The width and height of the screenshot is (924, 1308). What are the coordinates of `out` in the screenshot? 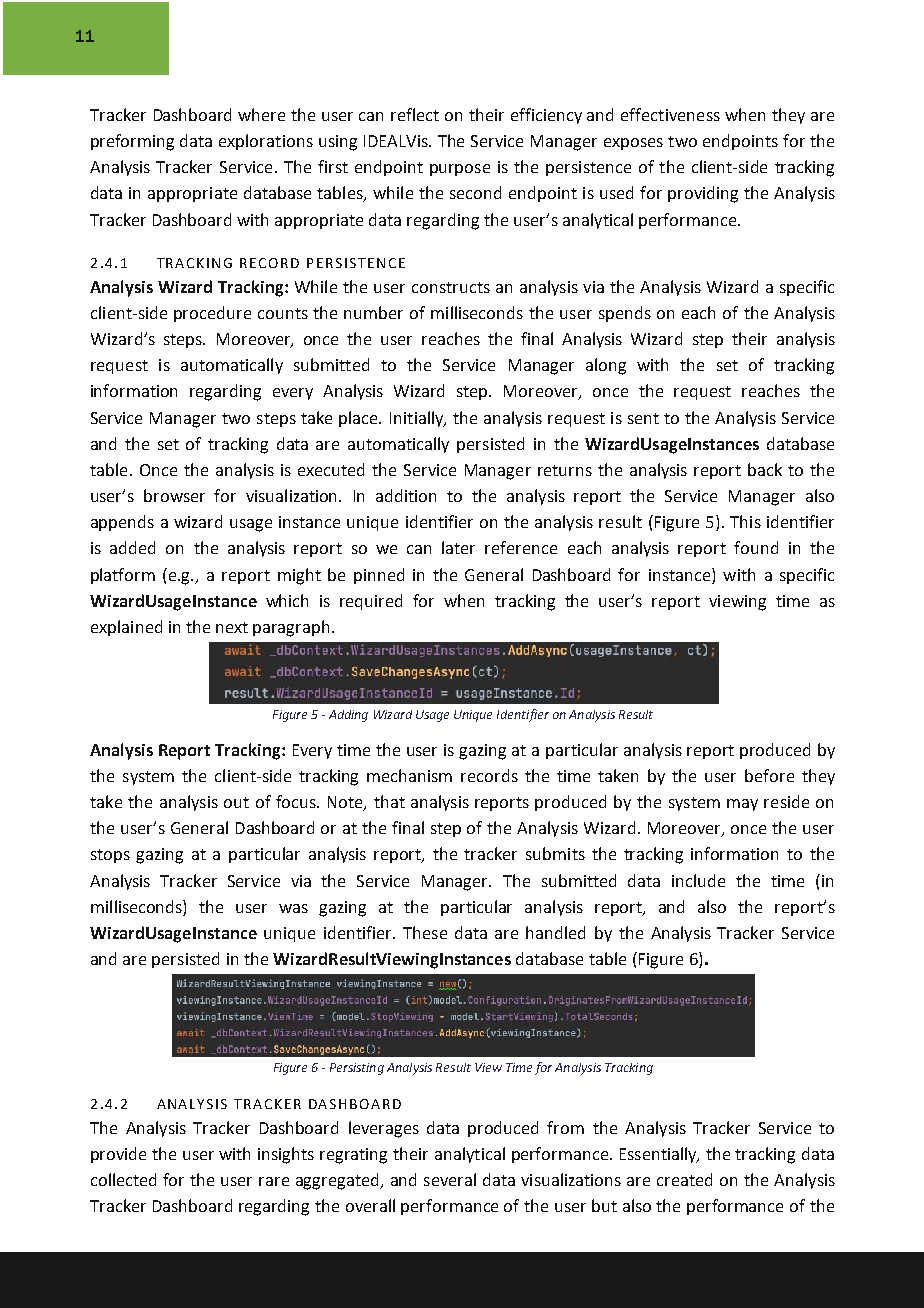 It's located at (236, 802).
